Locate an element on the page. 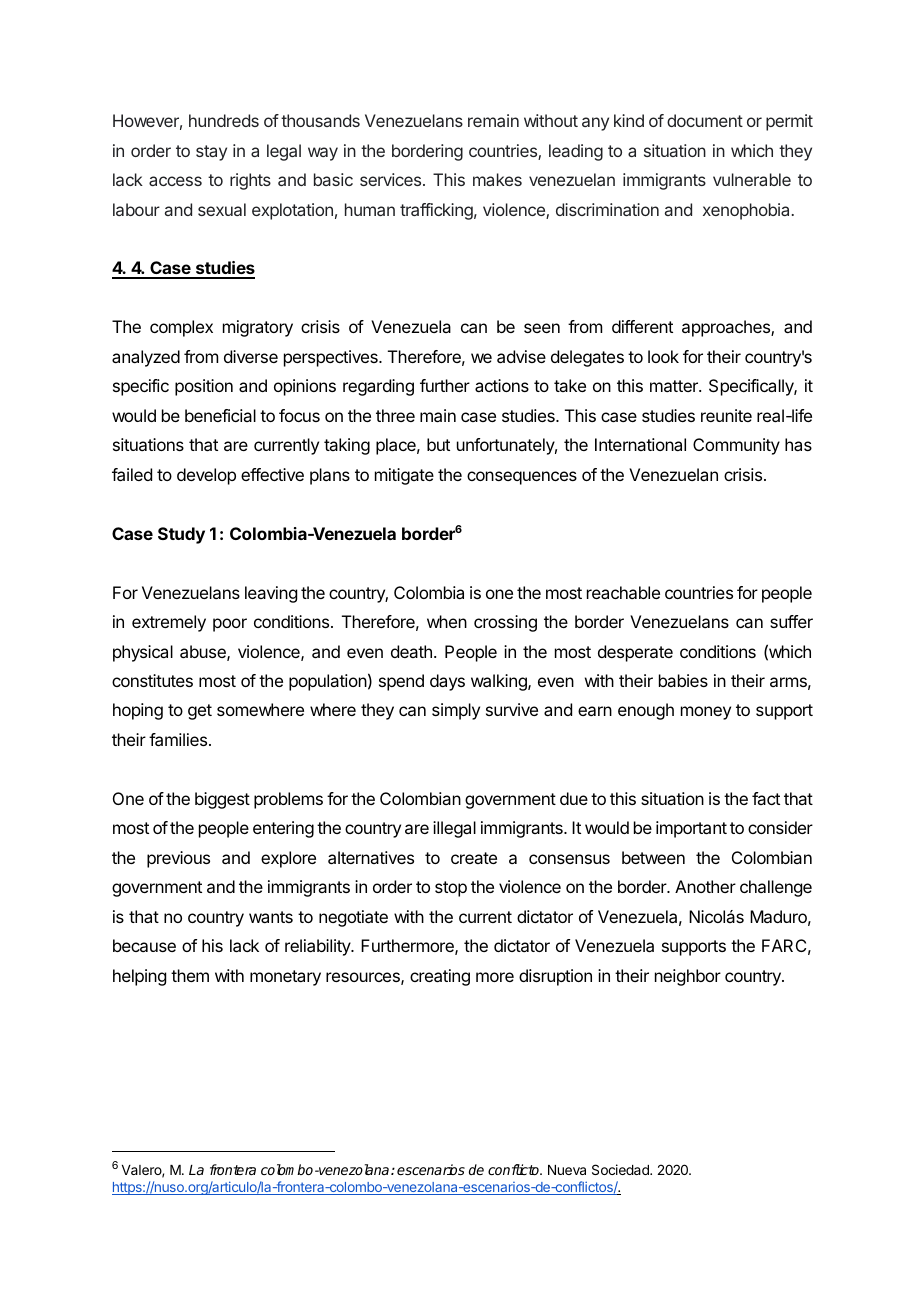 This page has height=1307, width=924. document is located at coordinates (705, 120).
